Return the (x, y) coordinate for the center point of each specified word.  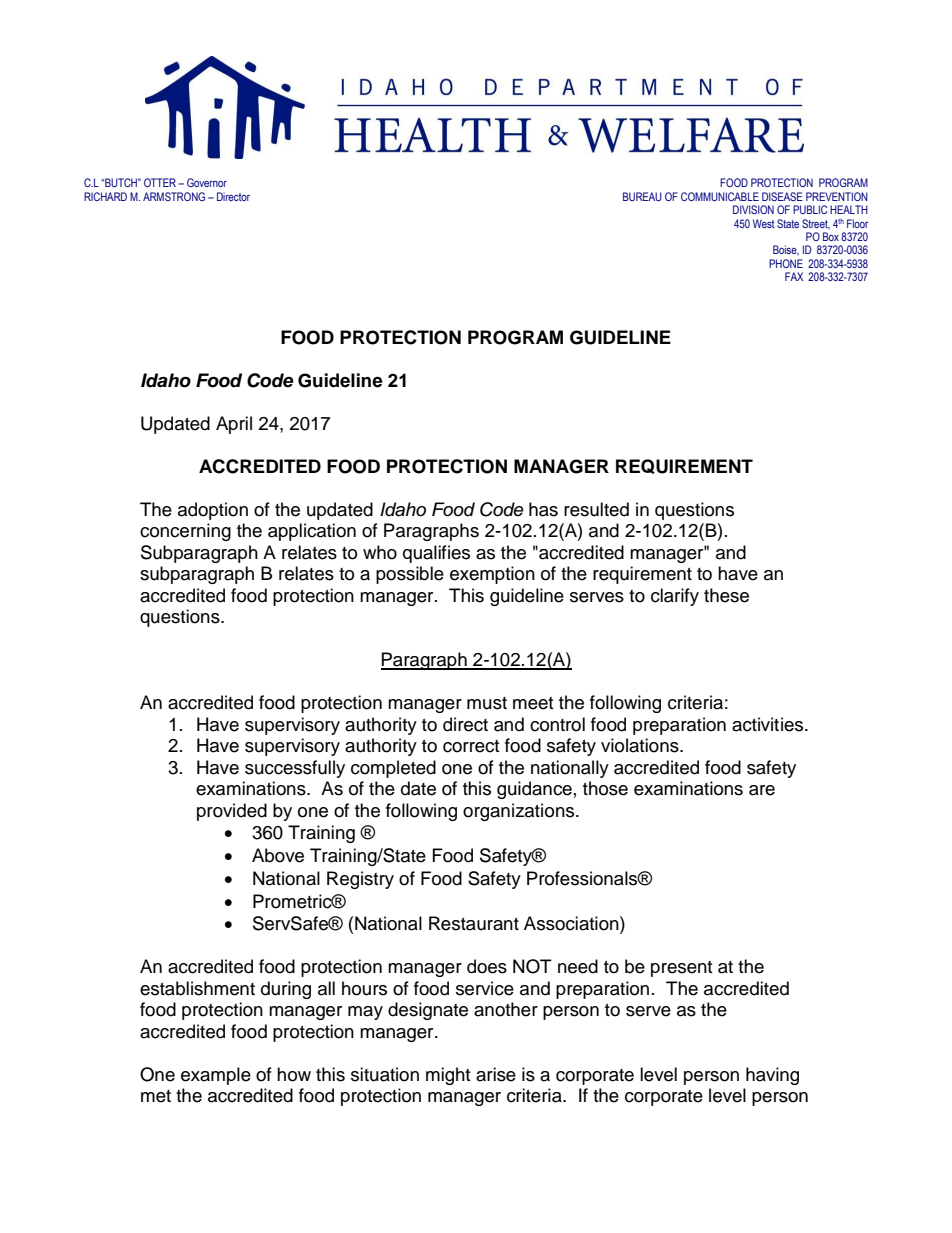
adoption (213, 511)
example (216, 1076)
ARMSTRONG (174, 196)
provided (232, 812)
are (762, 790)
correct (471, 746)
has (543, 509)
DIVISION (753, 209)
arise (496, 1074)
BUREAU (642, 196)
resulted (596, 509)
